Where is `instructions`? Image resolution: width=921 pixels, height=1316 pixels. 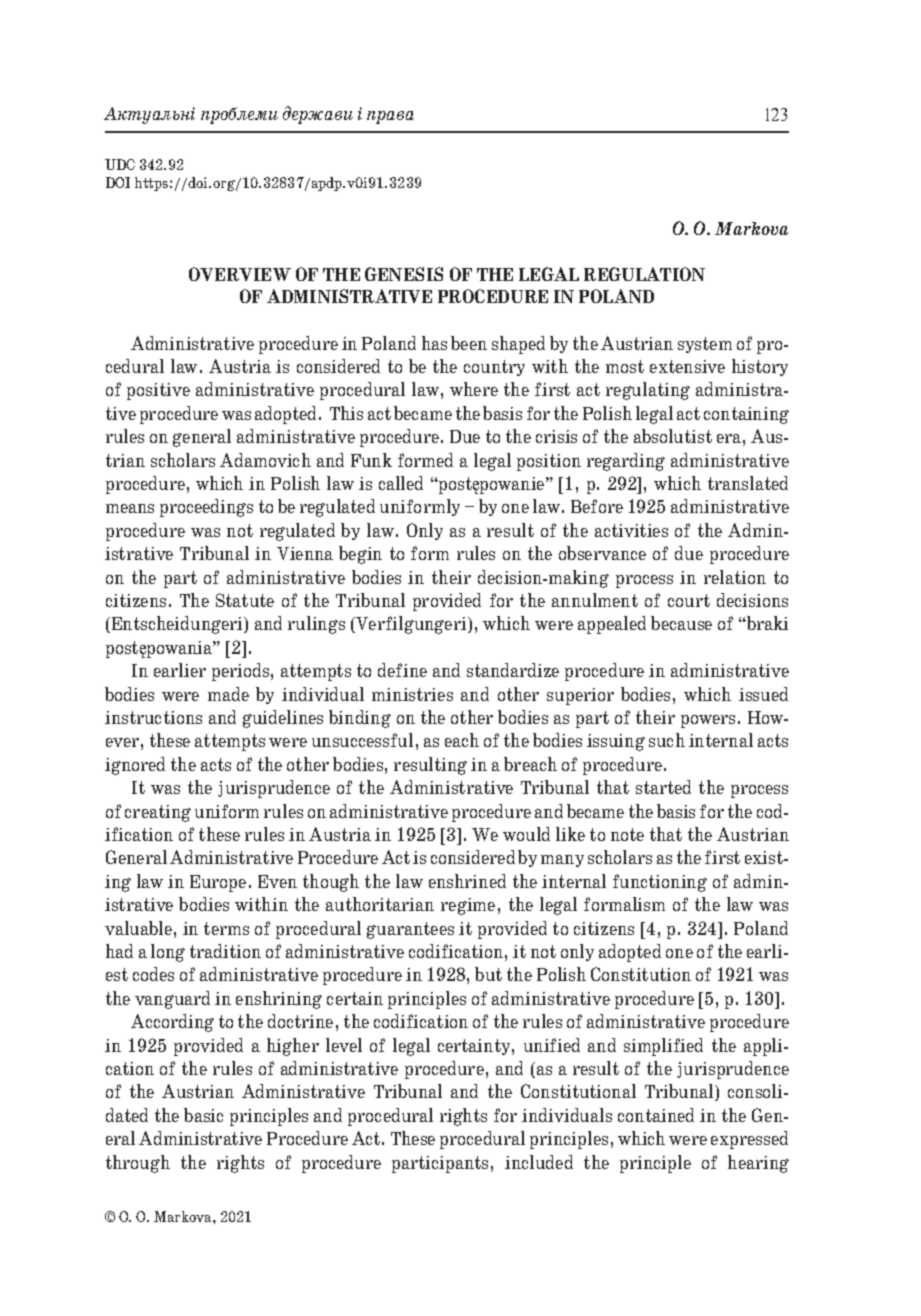
instructions is located at coordinates (153, 717).
